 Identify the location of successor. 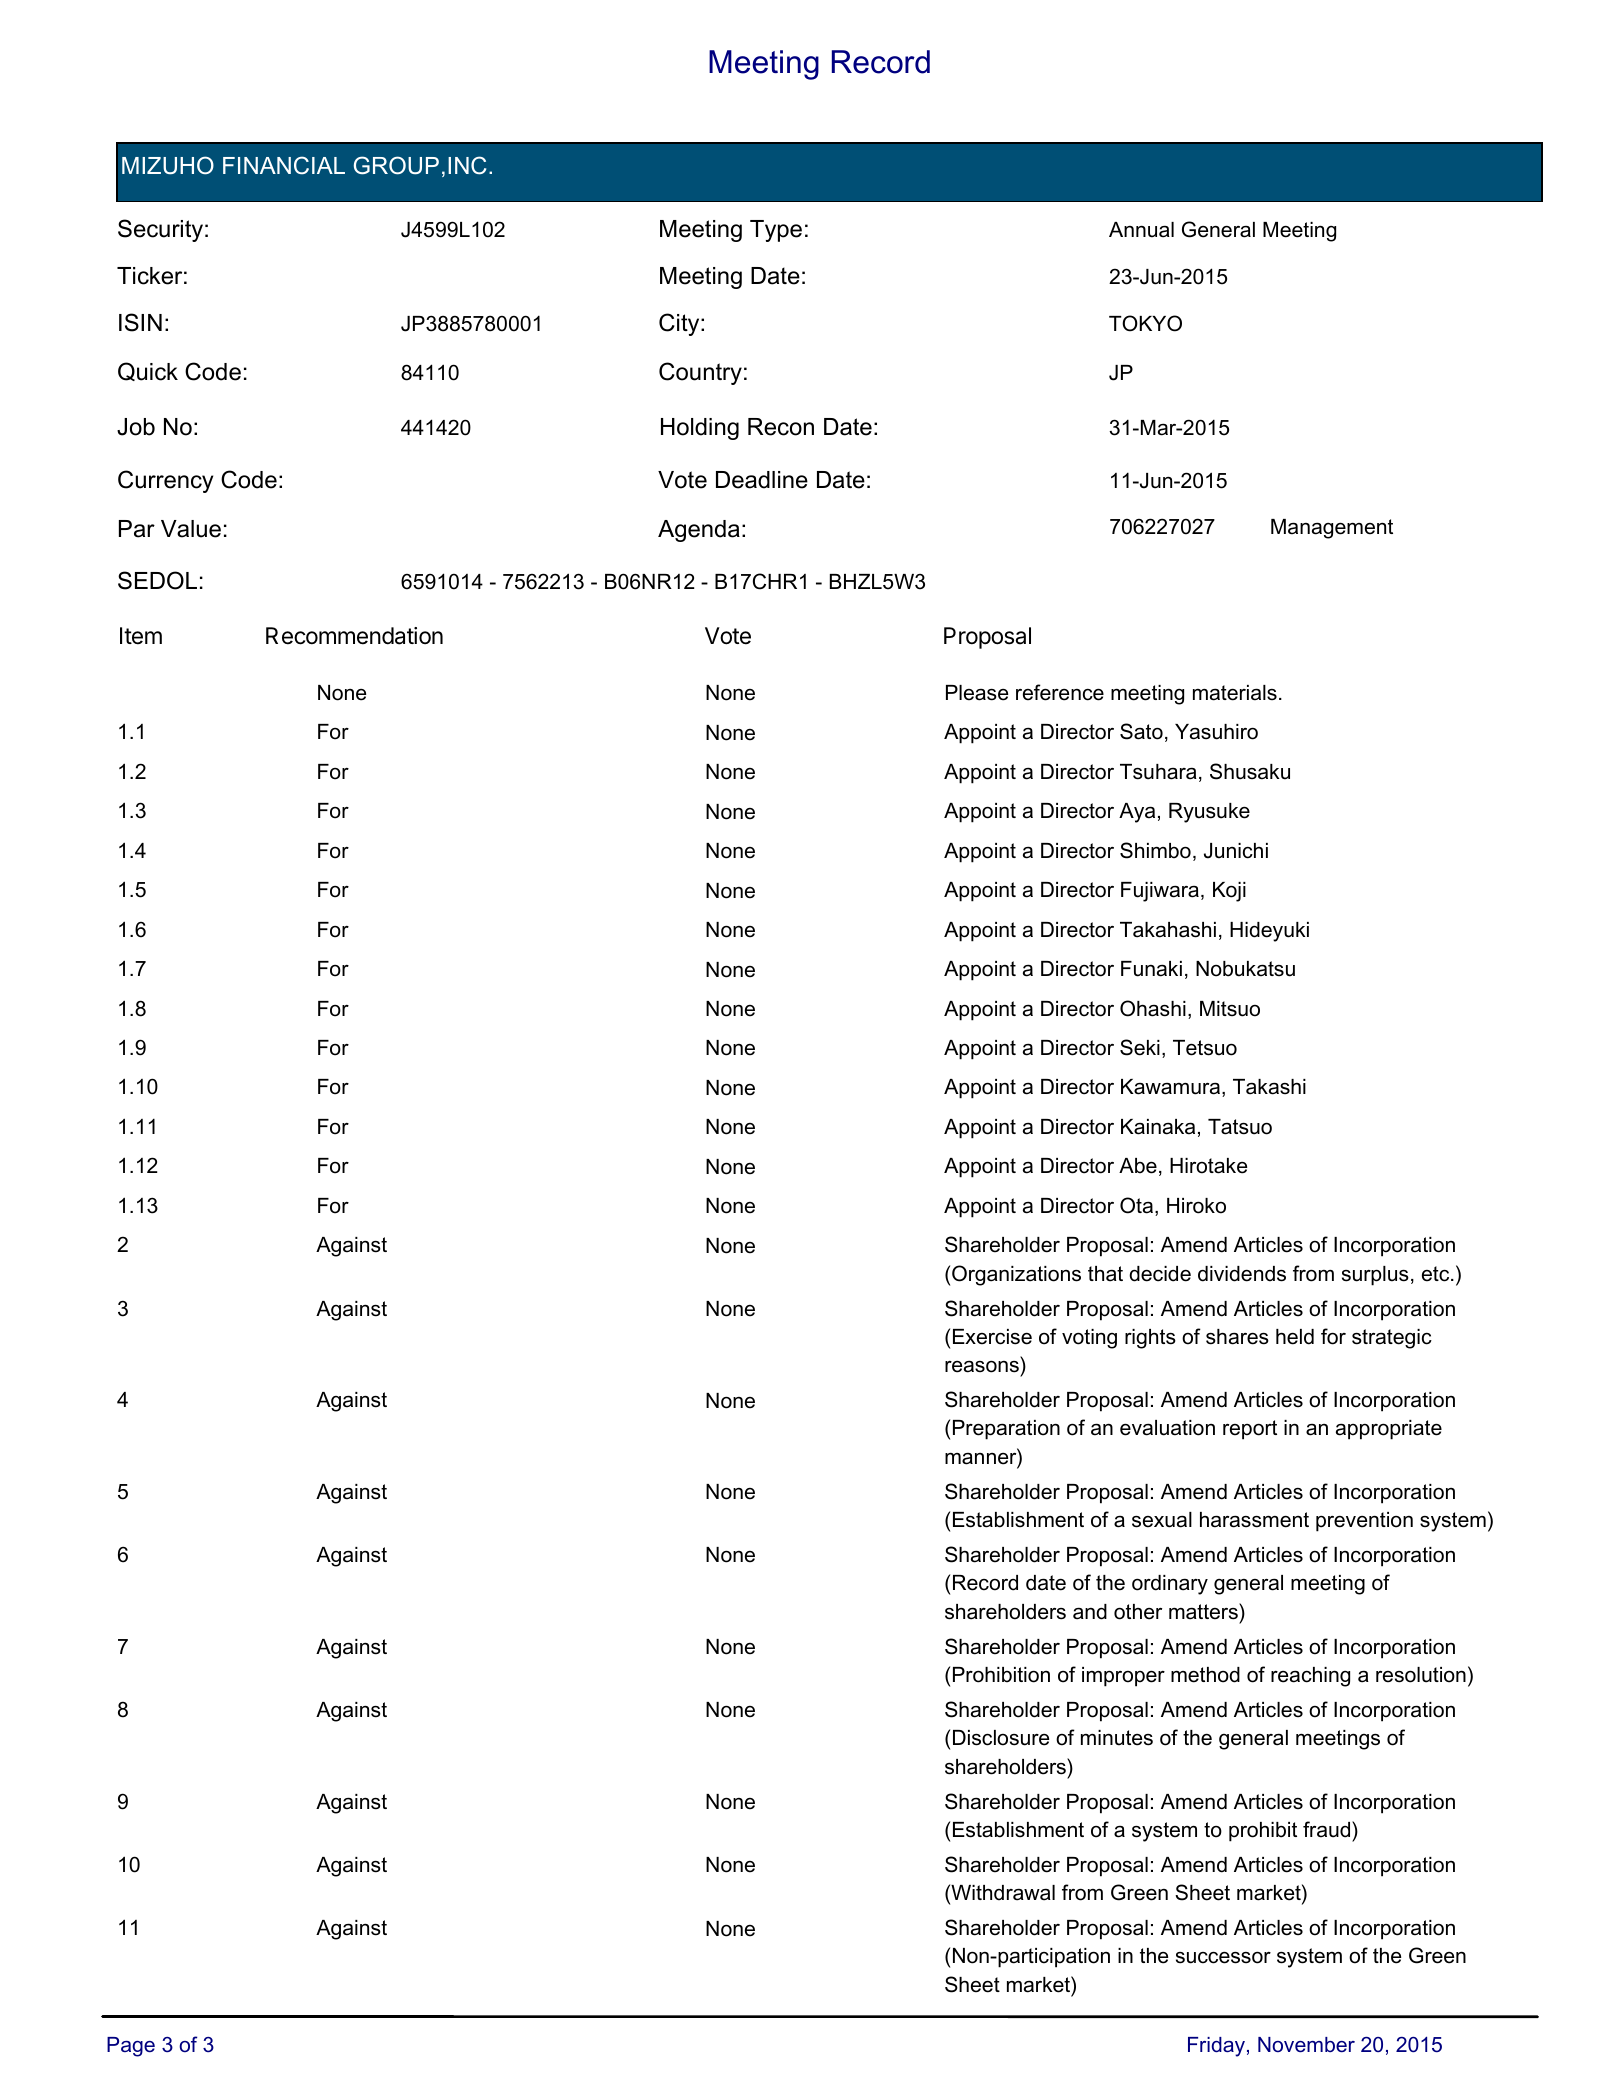
(1223, 1957).
